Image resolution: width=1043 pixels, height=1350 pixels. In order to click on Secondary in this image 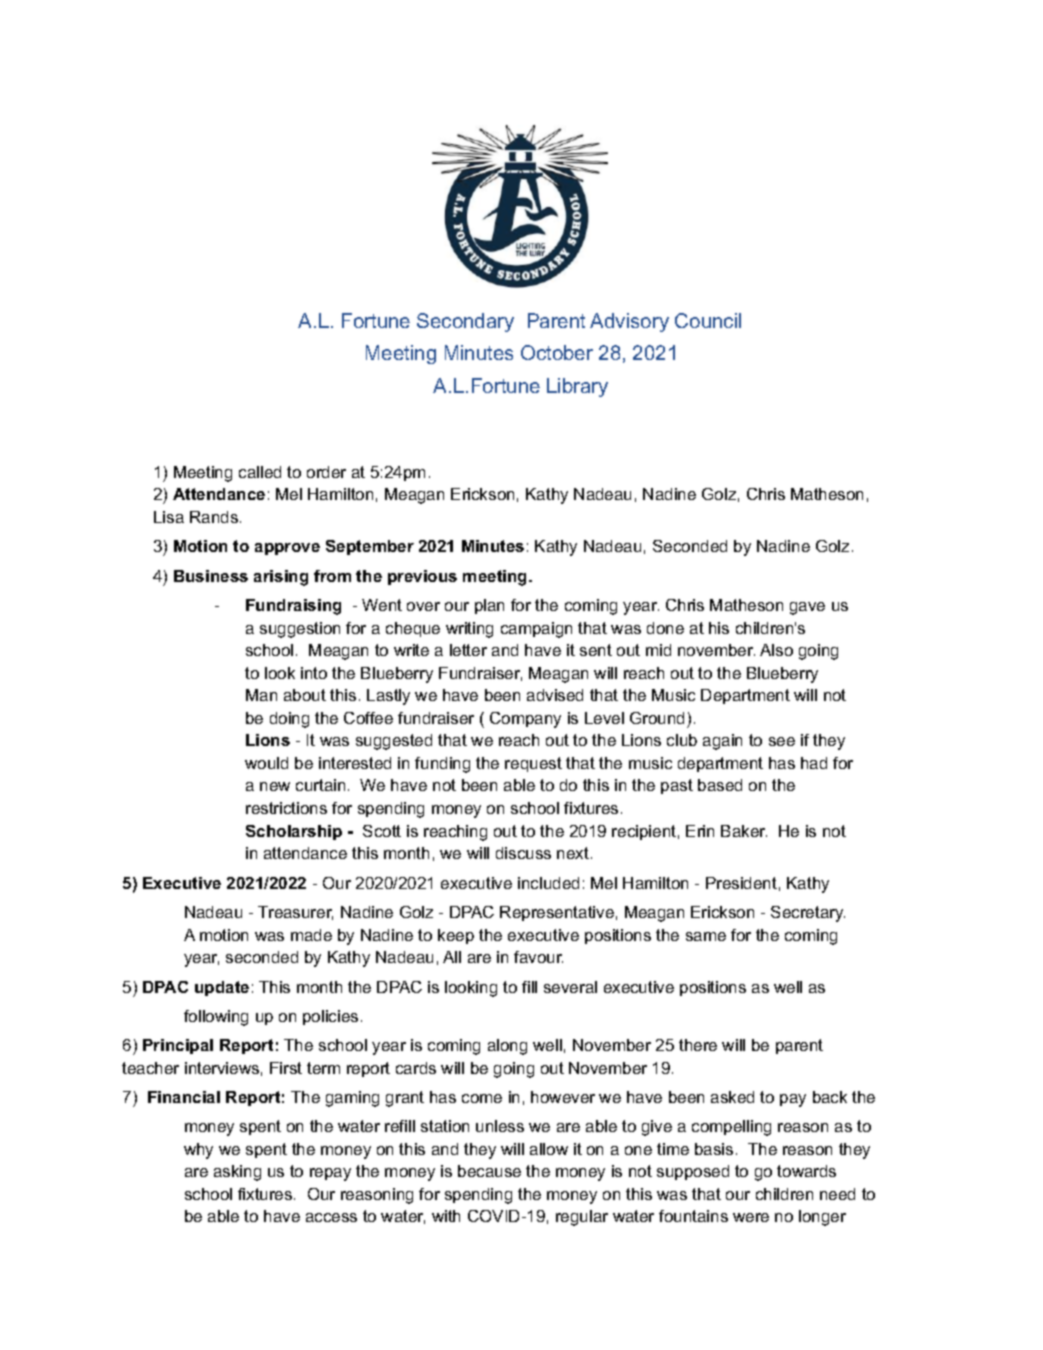, I will do `click(465, 322)`.
